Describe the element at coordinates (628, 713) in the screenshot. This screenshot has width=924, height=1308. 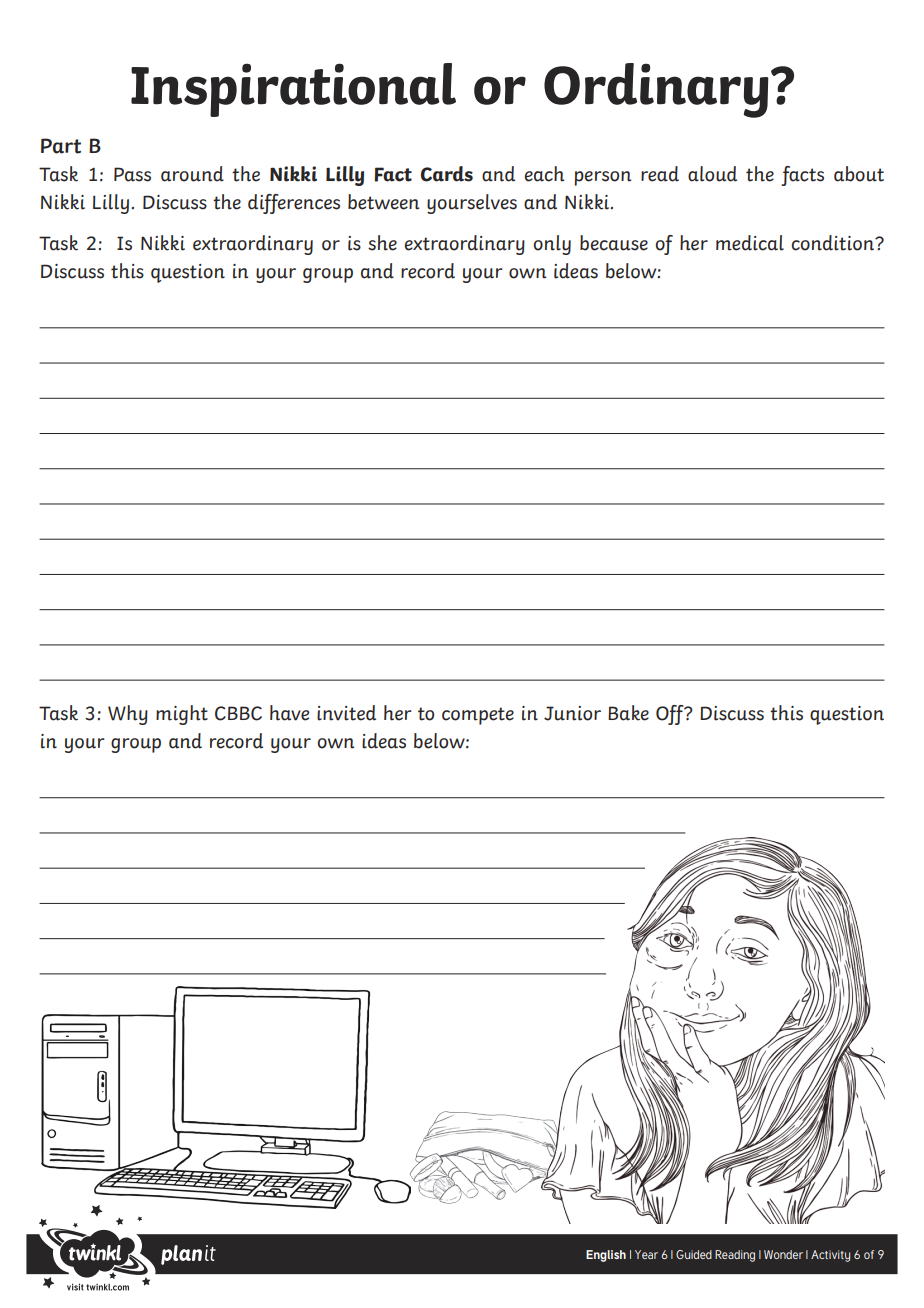
I see `Bake` at that location.
